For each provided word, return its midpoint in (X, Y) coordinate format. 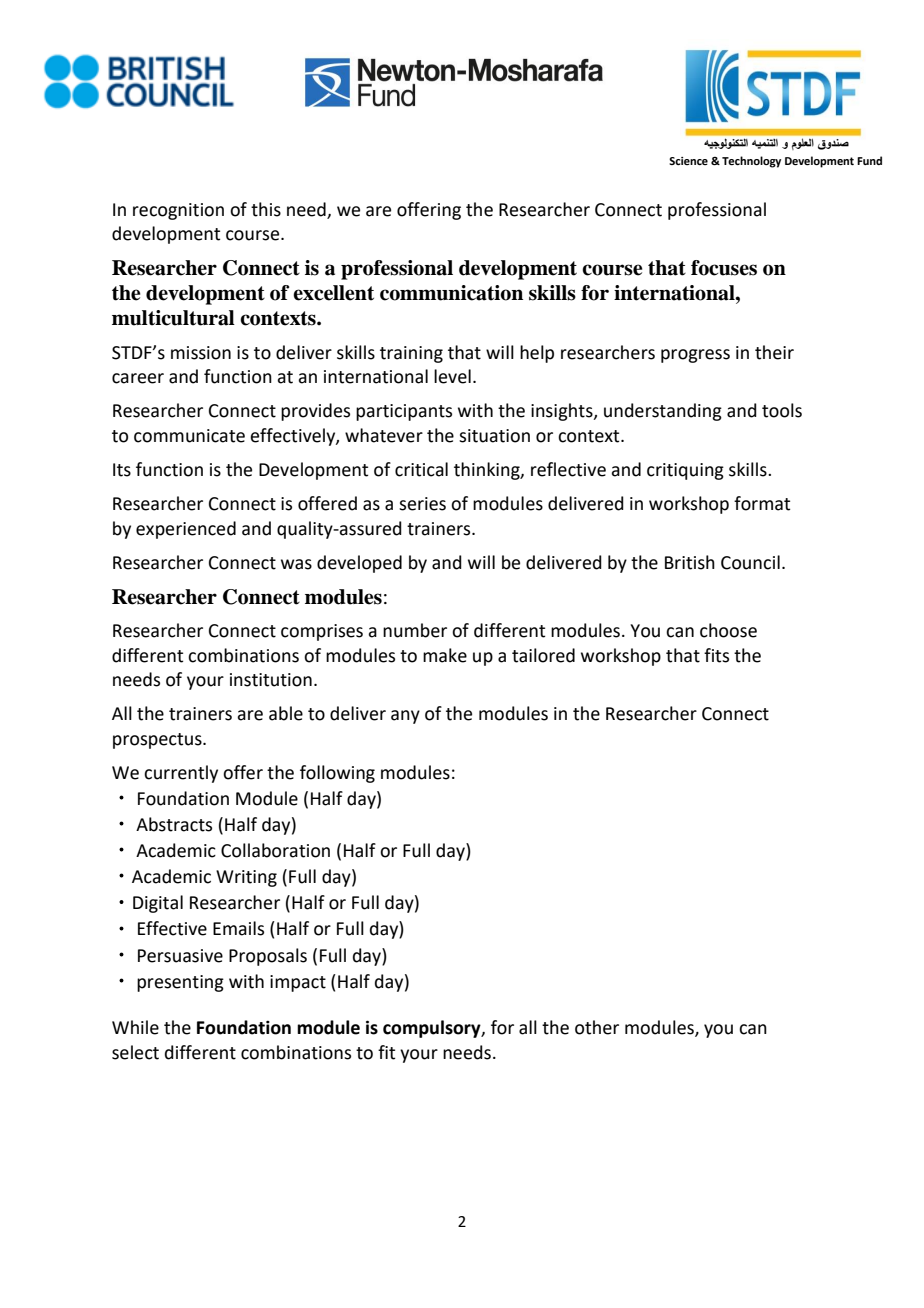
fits (716, 655)
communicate (189, 436)
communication (451, 293)
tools (782, 410)
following (337, 774)
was (296, 564)
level (452, 376)
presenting (180, 983)
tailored (543, 655)
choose (728, 630)
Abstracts (174, 824)
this (266, 209)
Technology (751, 162)
